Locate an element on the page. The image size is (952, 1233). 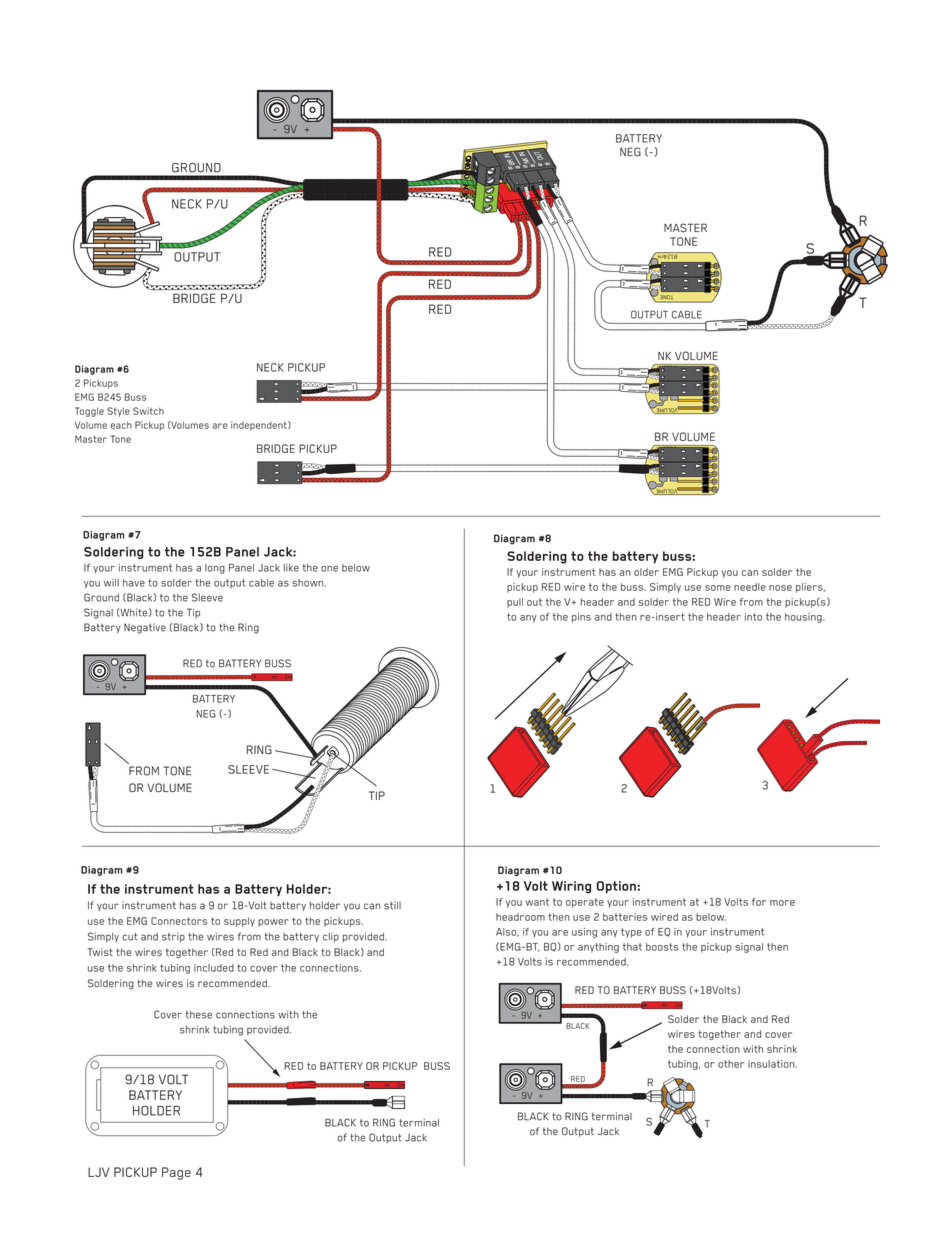
Switch is located at coordinates (148, 411).
